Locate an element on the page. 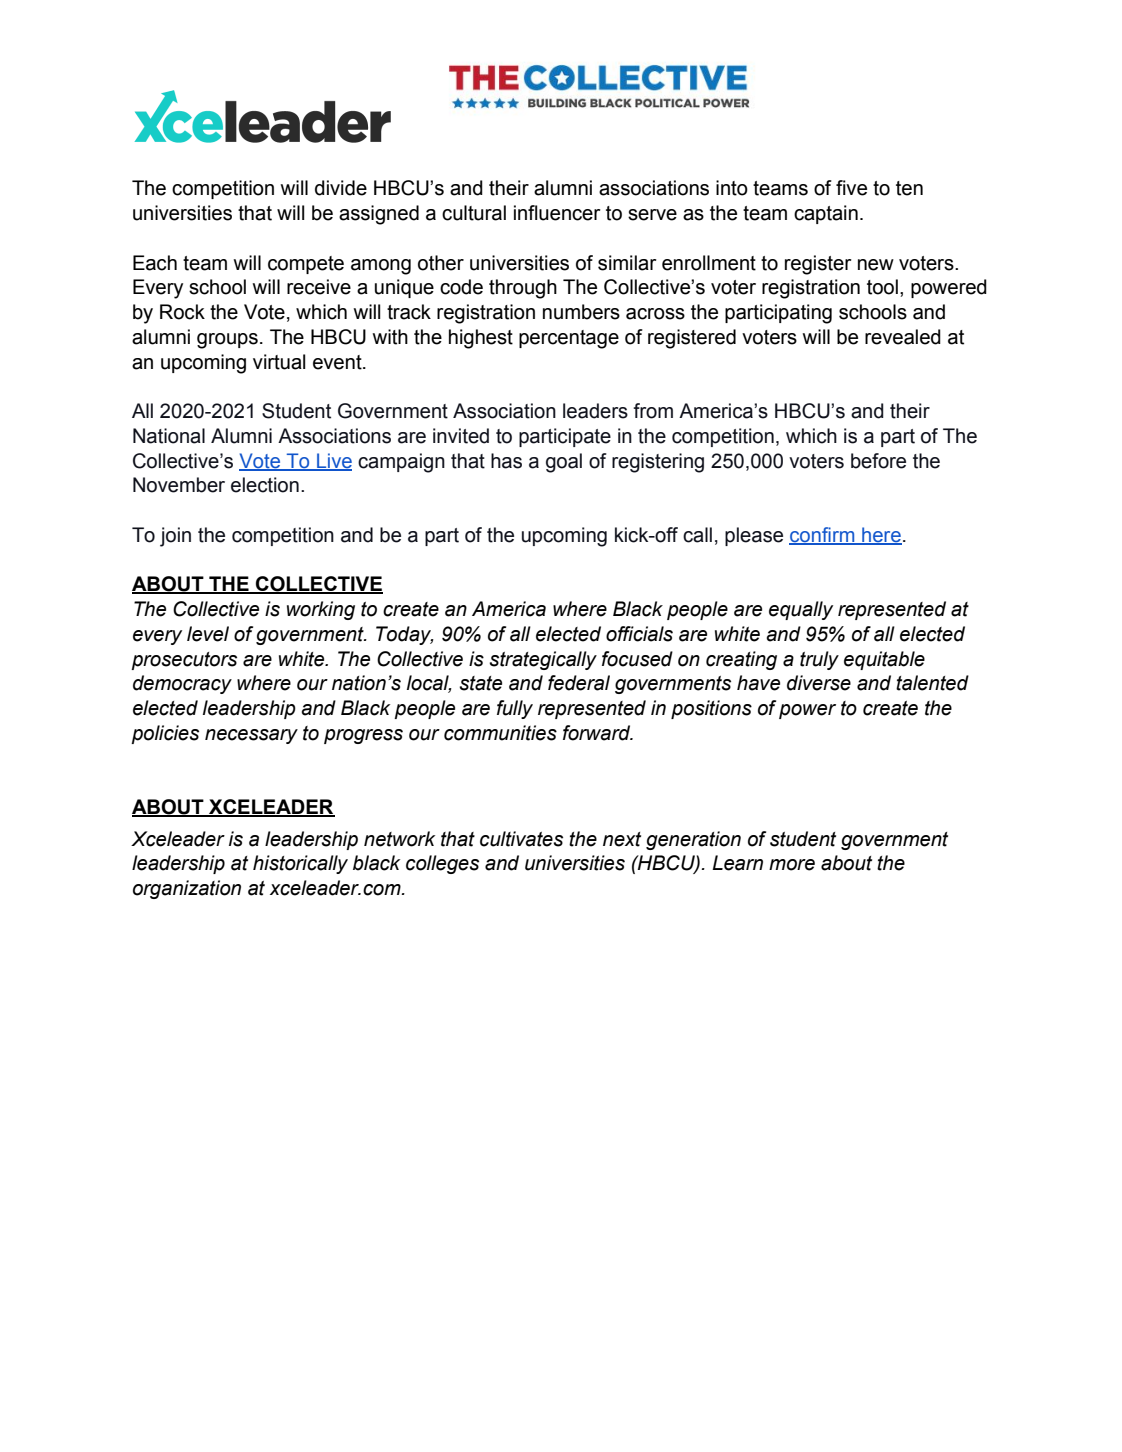 Image resolution: width=1122 pixels, height=1452 pixels. join is located at coordinates (175, 537).
